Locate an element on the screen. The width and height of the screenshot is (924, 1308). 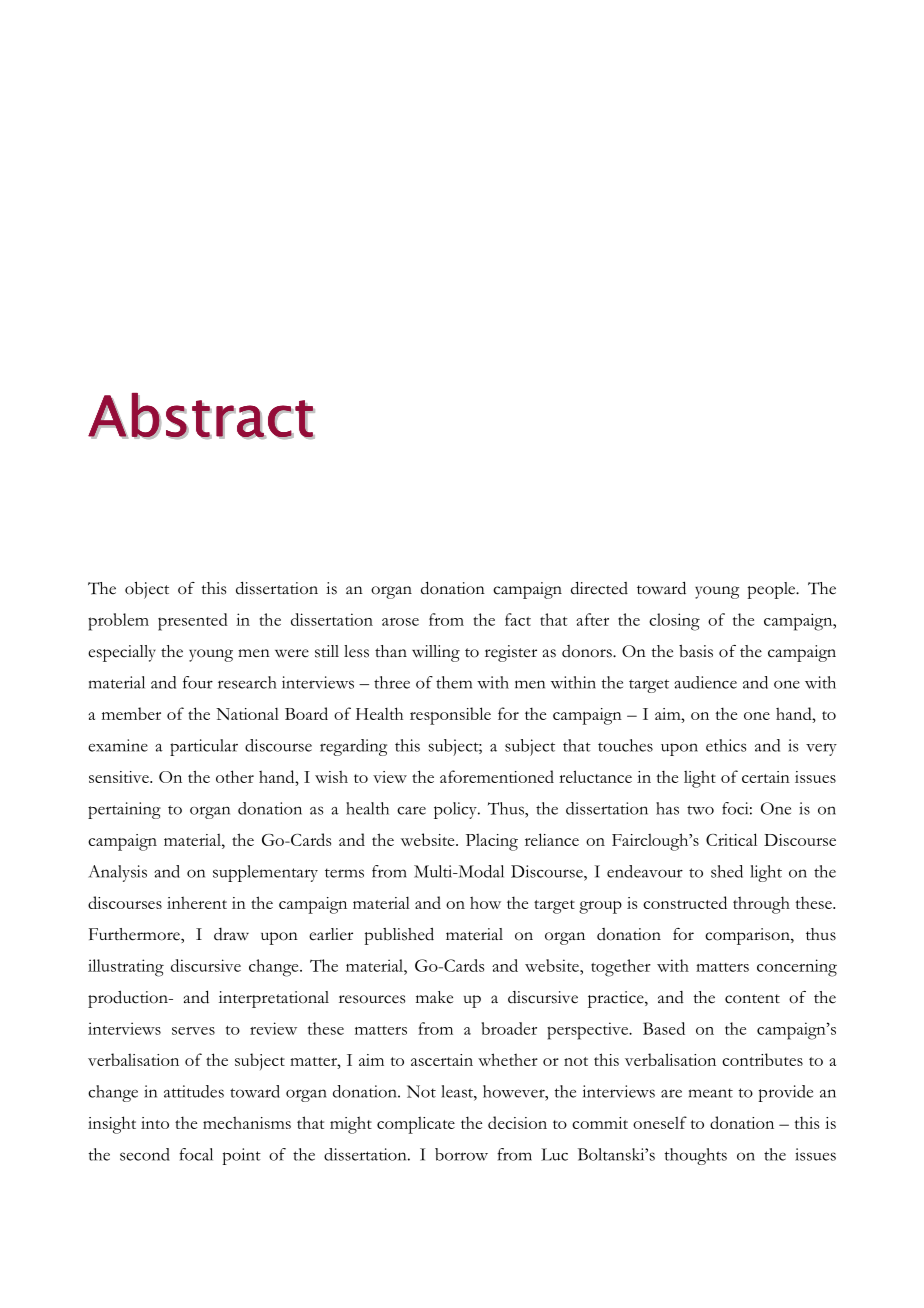
Critical is located at coordinates (731, 839).
